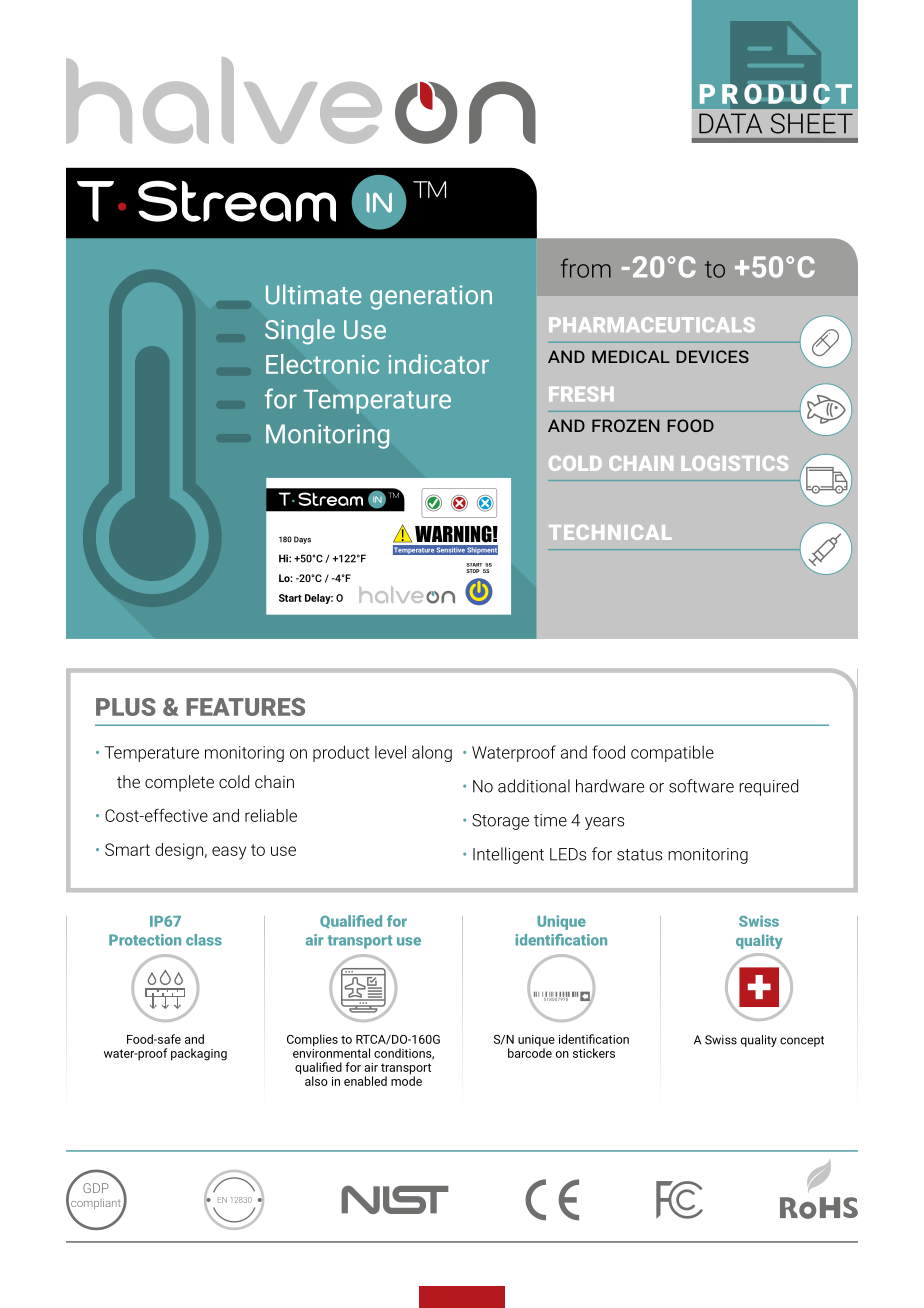 The width and height of the screenshot is (924, 1308). Describe the element at coordinates (302, 540) in the screenshot. I see `Days` at that location.
